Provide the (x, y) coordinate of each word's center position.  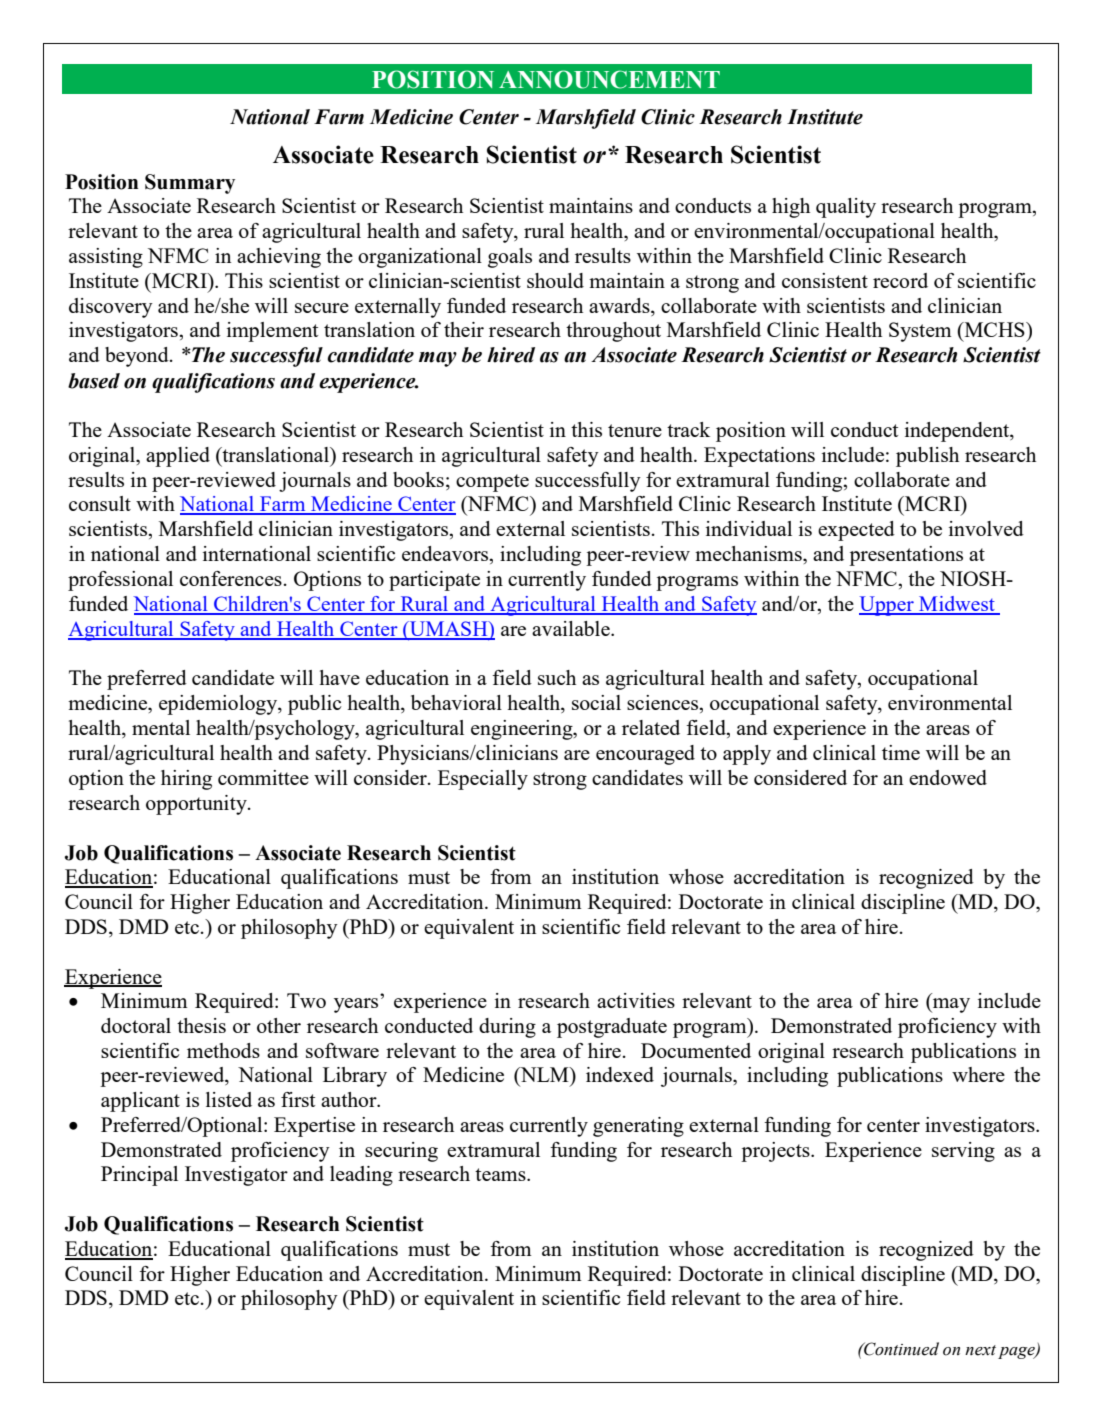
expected (856, 531)
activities (636, 1000)
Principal (139, 1176)
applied (178, 457)
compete (492, 483)
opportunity (197, 805)
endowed (948, 777)
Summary (190, 184)
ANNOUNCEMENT (609, 79)
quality (846, 208)
